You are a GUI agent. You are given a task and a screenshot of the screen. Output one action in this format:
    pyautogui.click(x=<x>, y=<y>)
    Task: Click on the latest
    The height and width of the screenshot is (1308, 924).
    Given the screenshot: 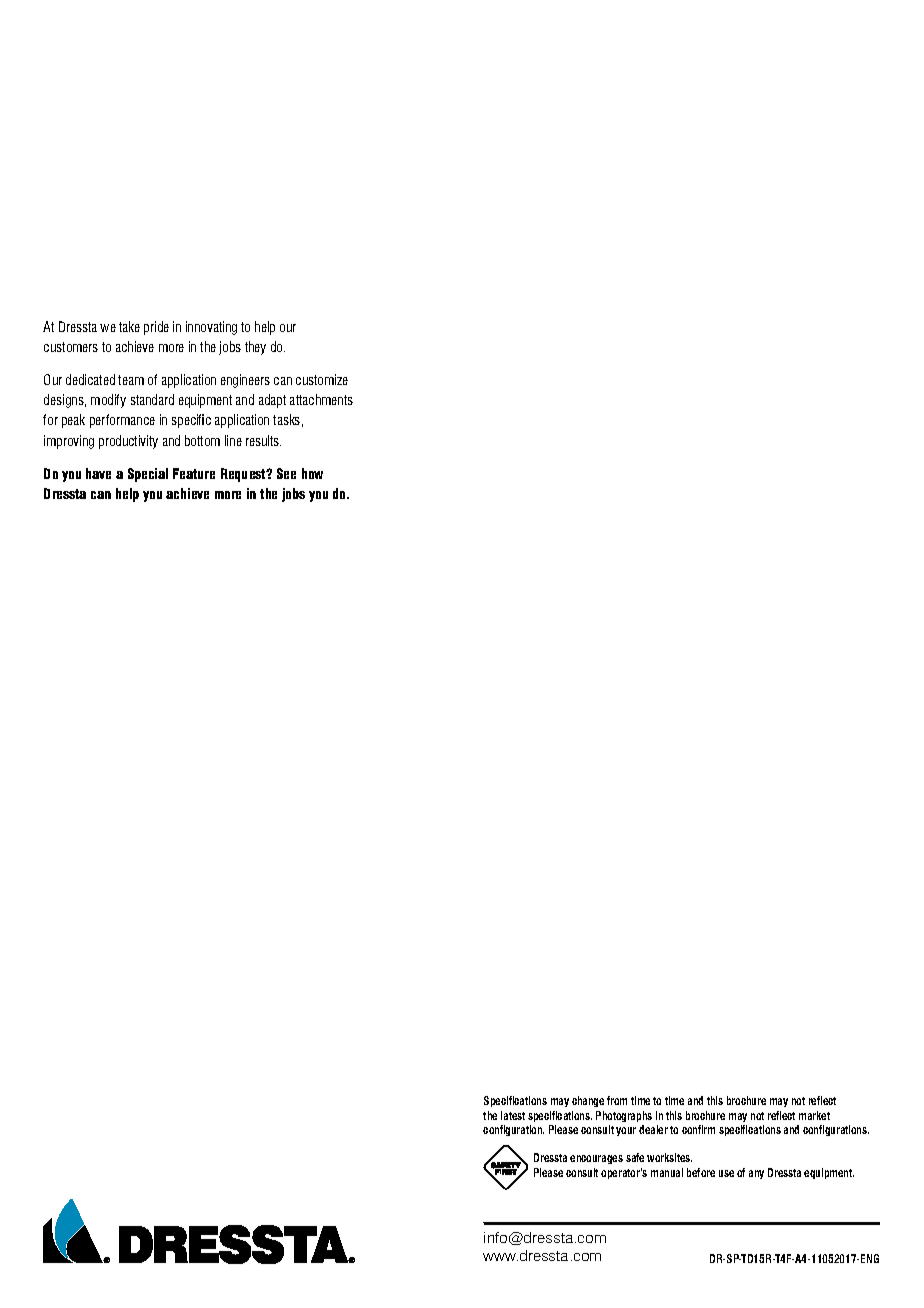 What is the action you would take?
    pyautogui.click(x=513, y=1115)
